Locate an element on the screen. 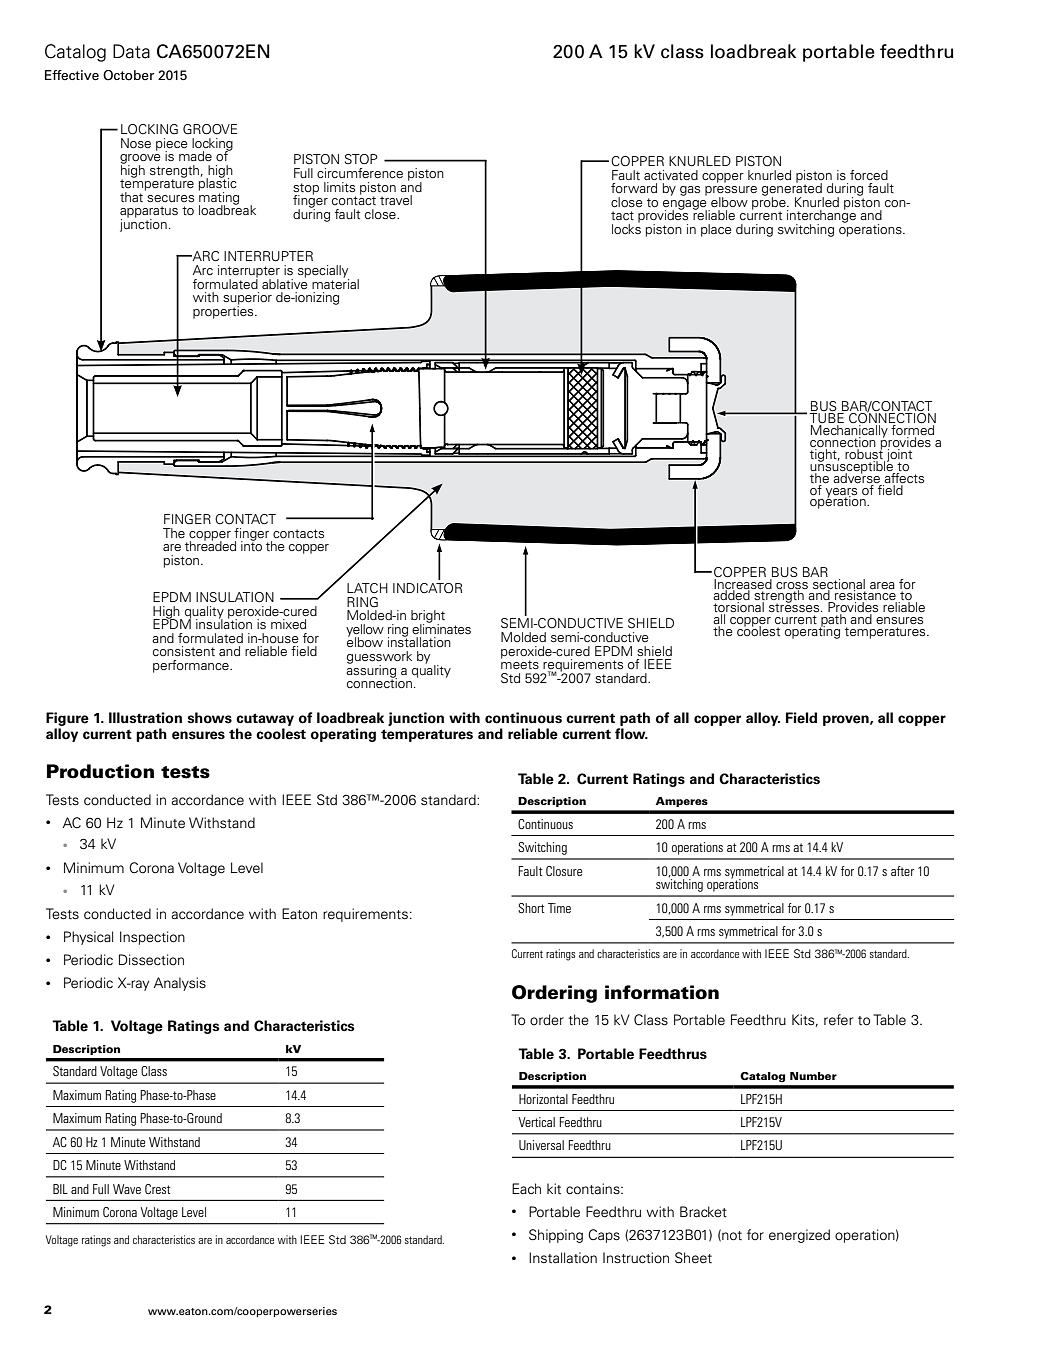 The image size is (1040, 1346). forced is located at coordinates (869, 175).
